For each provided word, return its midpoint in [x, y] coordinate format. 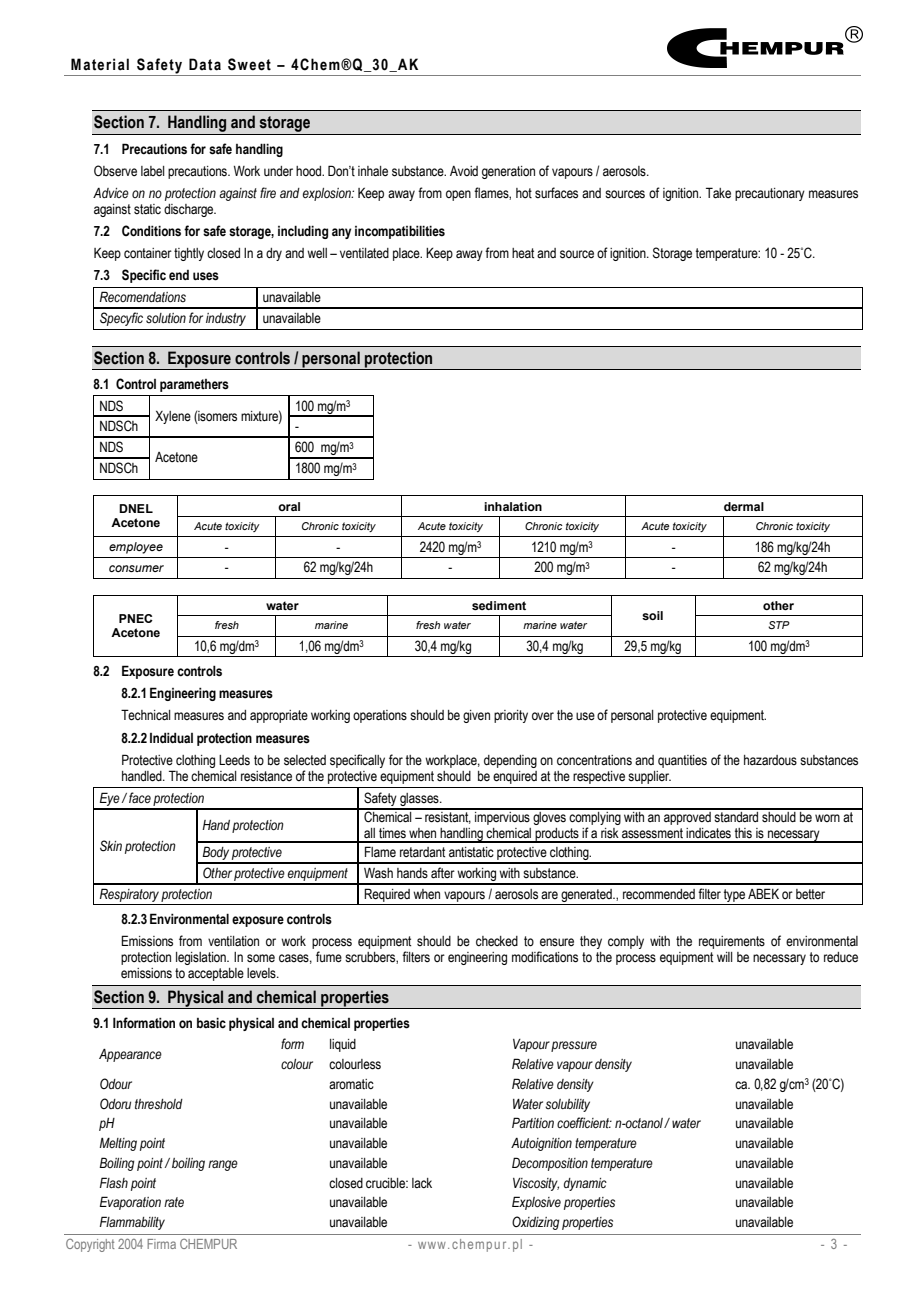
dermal [744, 506]
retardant [422, 852]
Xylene [173, 417]
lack [422, 1183]
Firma [161, 1244]
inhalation [513, 506]
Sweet [249, 64]
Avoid [464, 171]
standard [736, 816]
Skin [111, 846]
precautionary [770, 194]
